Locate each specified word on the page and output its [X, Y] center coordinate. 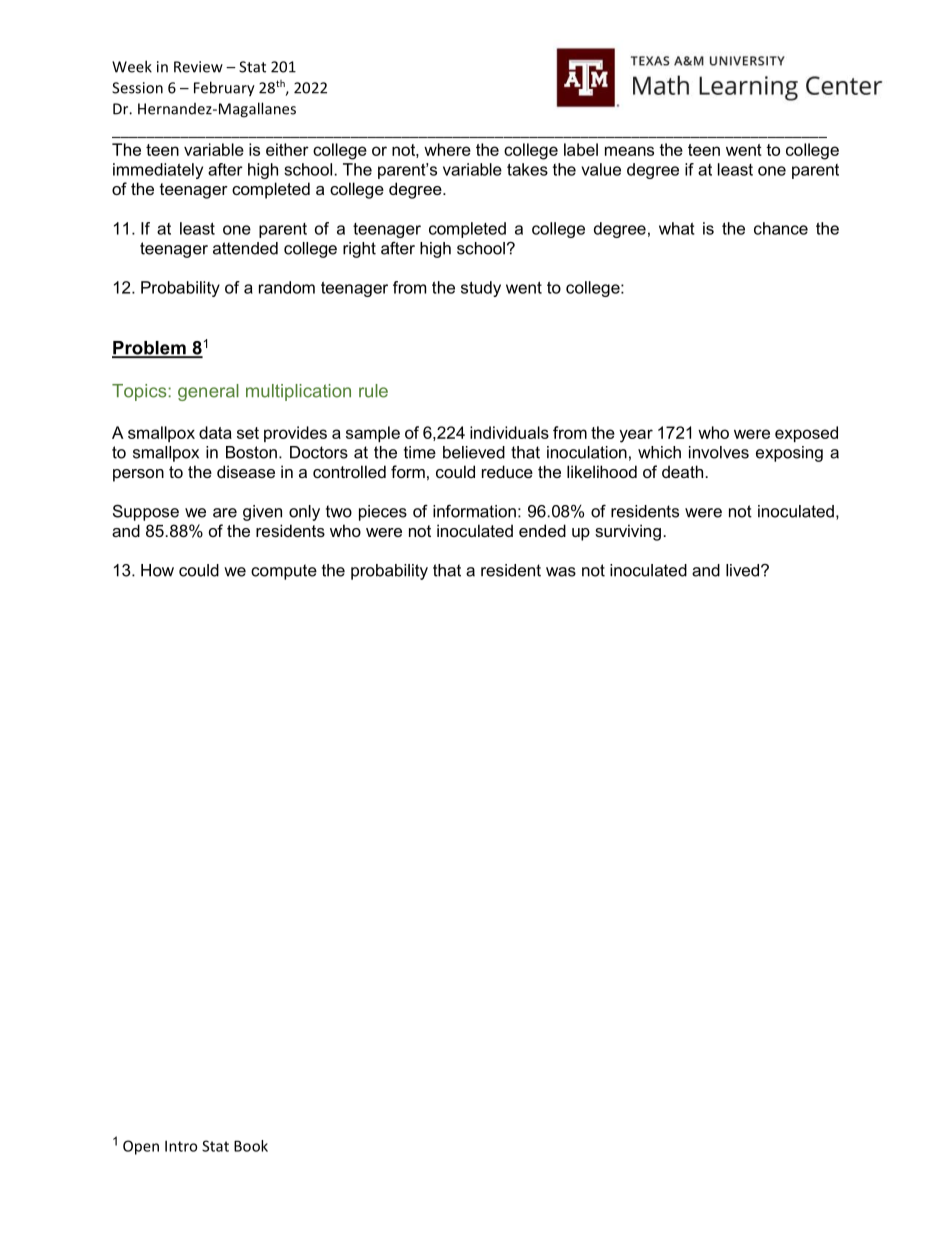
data [215, 432]
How [157, 570]
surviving [628, 532]
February [224, 89]
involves [719, 452]
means [629, 151]
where [447, 149]
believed [474, 452]
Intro [181, 1146]
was [561, 572]
